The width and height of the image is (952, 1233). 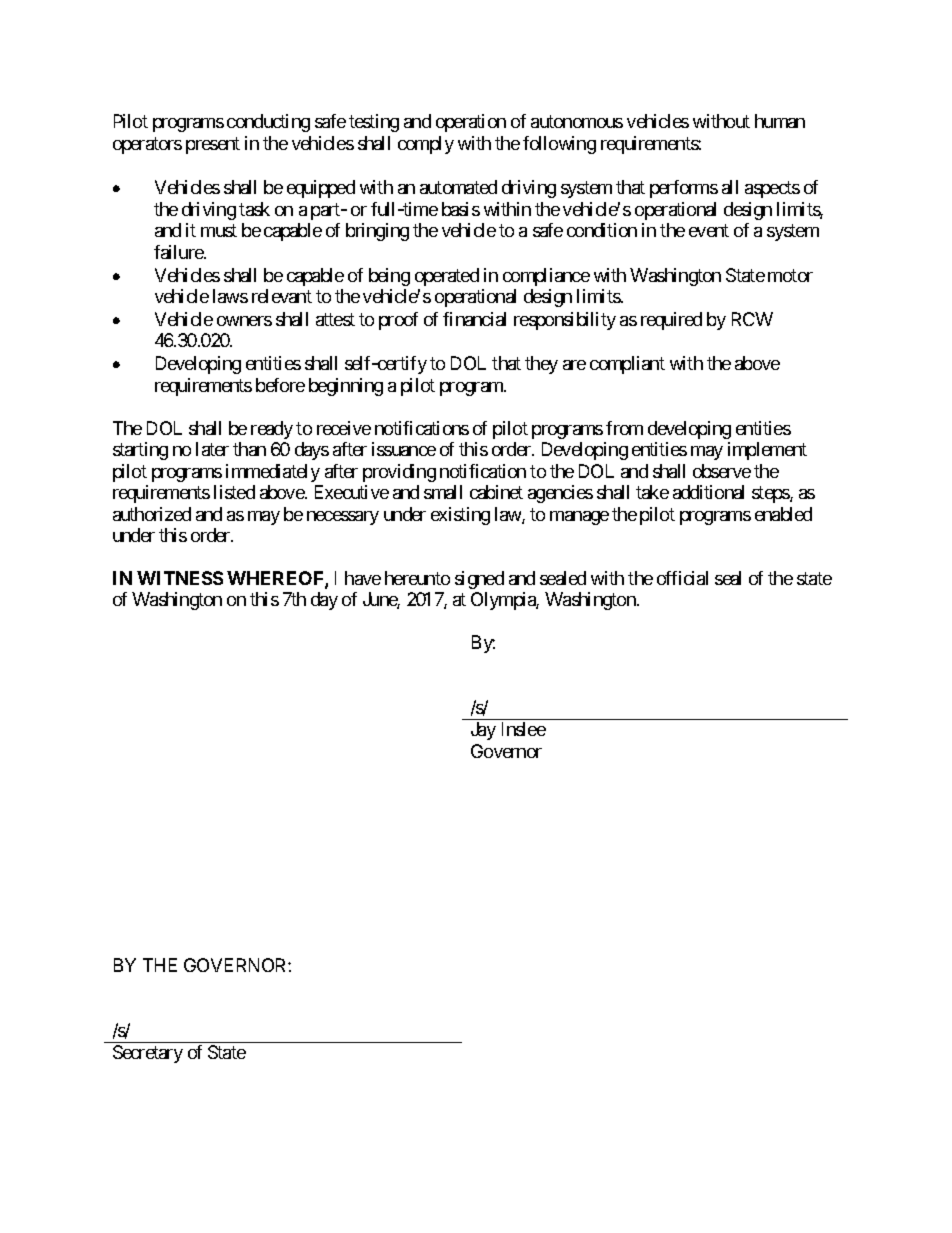 What do you see at coordinates (479, 580) in the image?
I see `signed` at bounding box center [479, 580].
